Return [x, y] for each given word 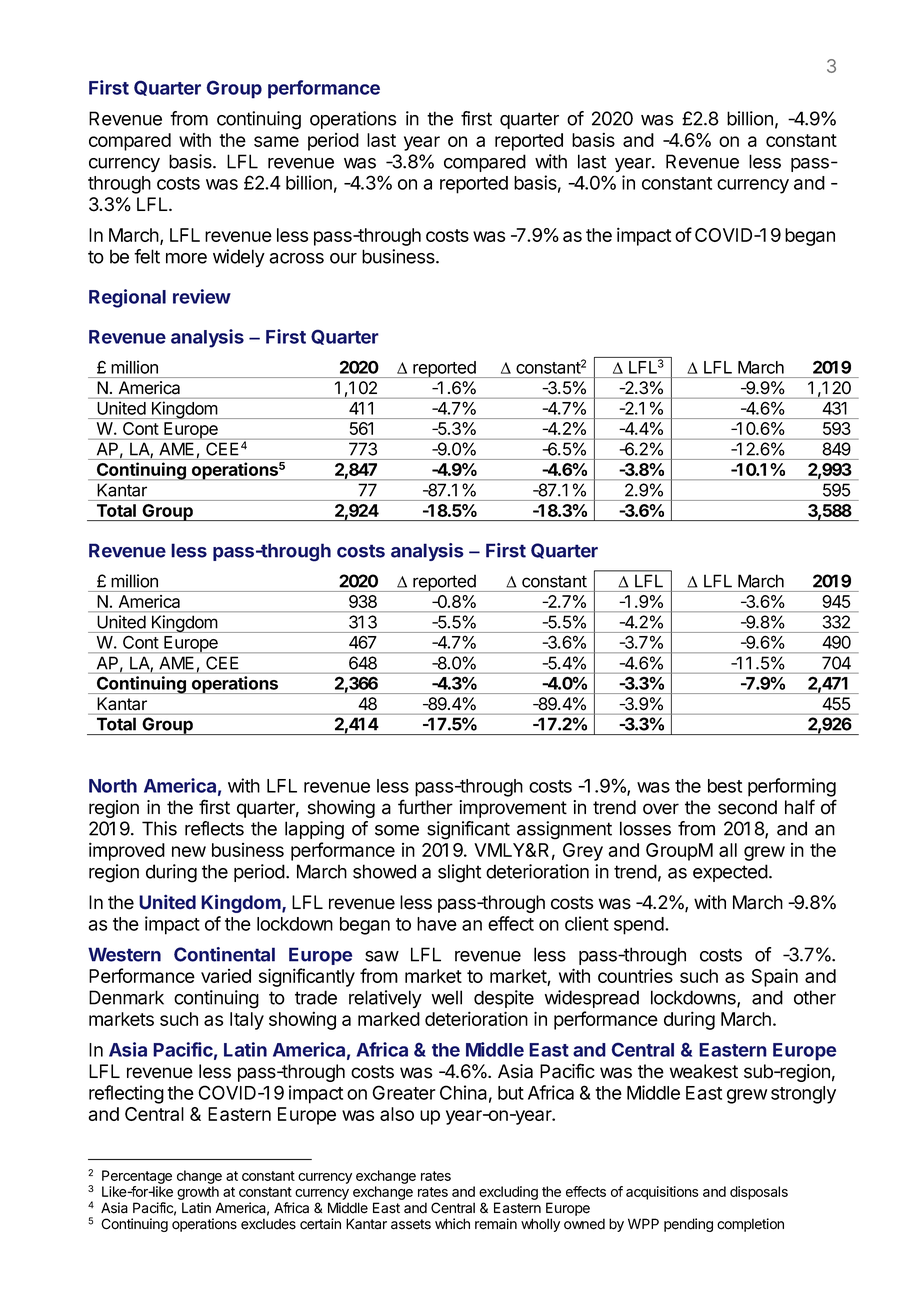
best [725, 786]
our [343, 258]
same [276, 141]
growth [198, 1193]
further [425, 807]
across [296, 258]
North [113, 786]
